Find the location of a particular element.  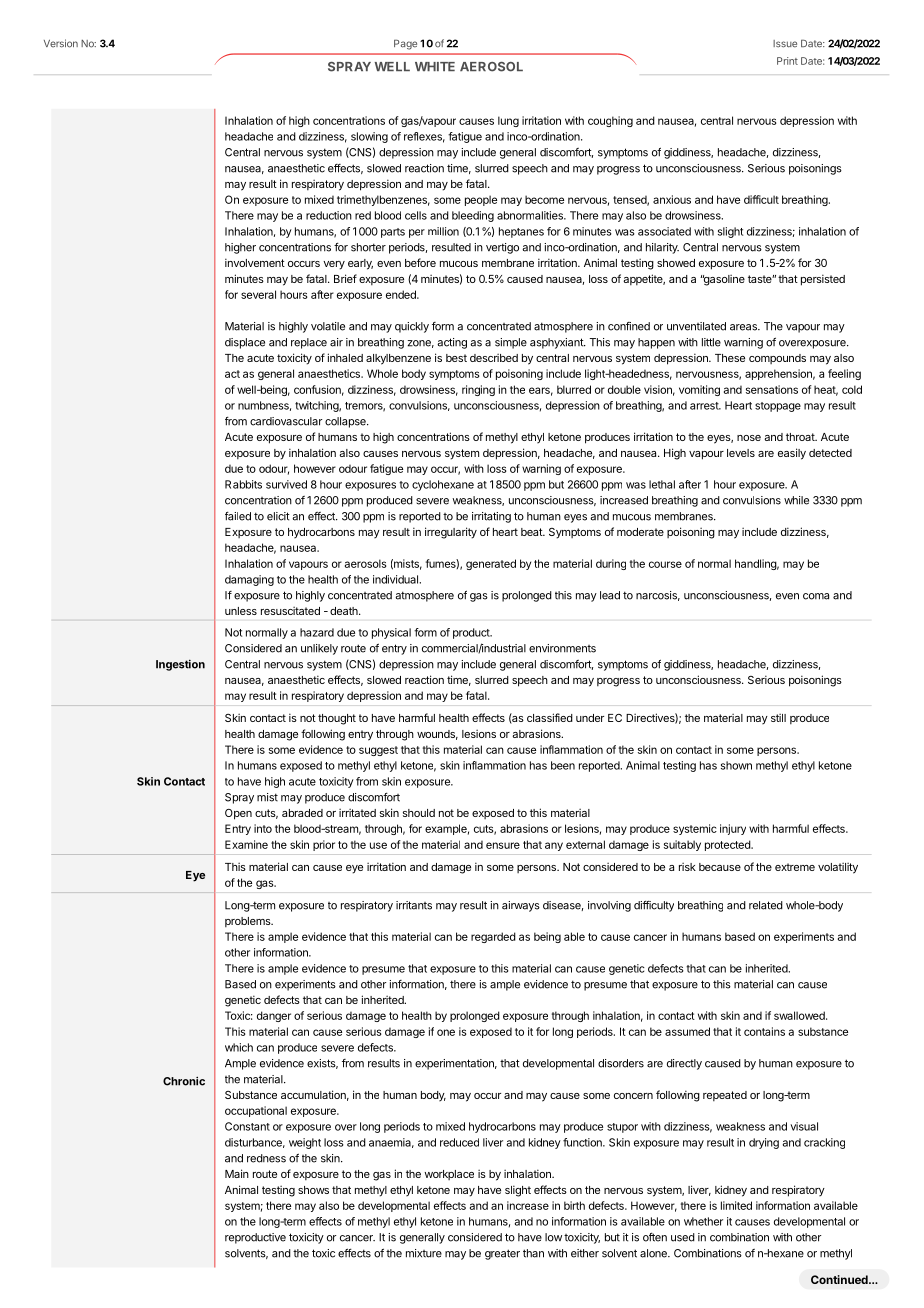

Version is located at coordinates (61, 43).
